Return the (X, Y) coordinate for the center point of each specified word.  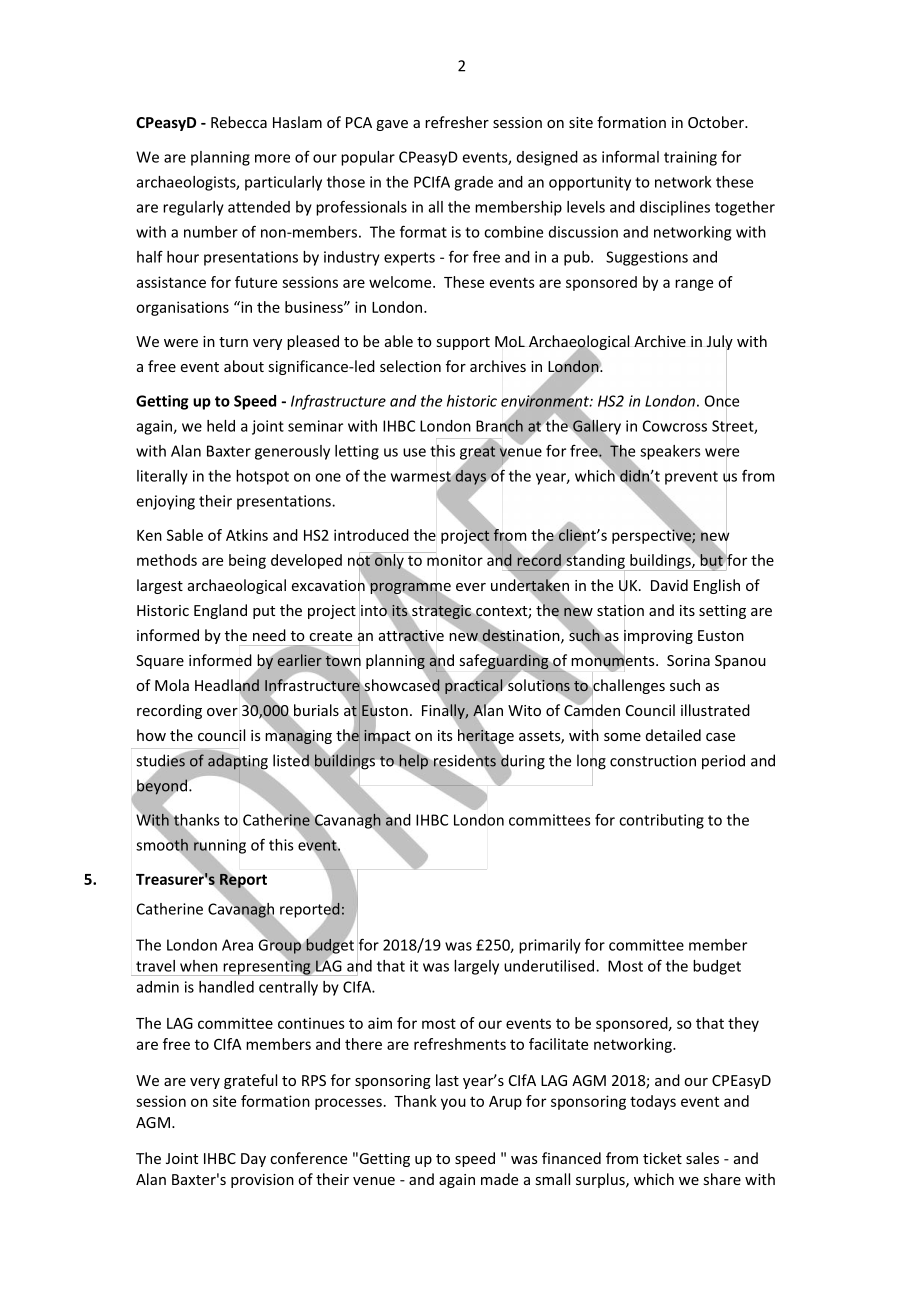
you (453, 1104)
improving (658, 636)
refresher (457, 122)
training (690, 158)
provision (262, 1181)
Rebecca (239, 122)
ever (471, 587)
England (220, 611)
